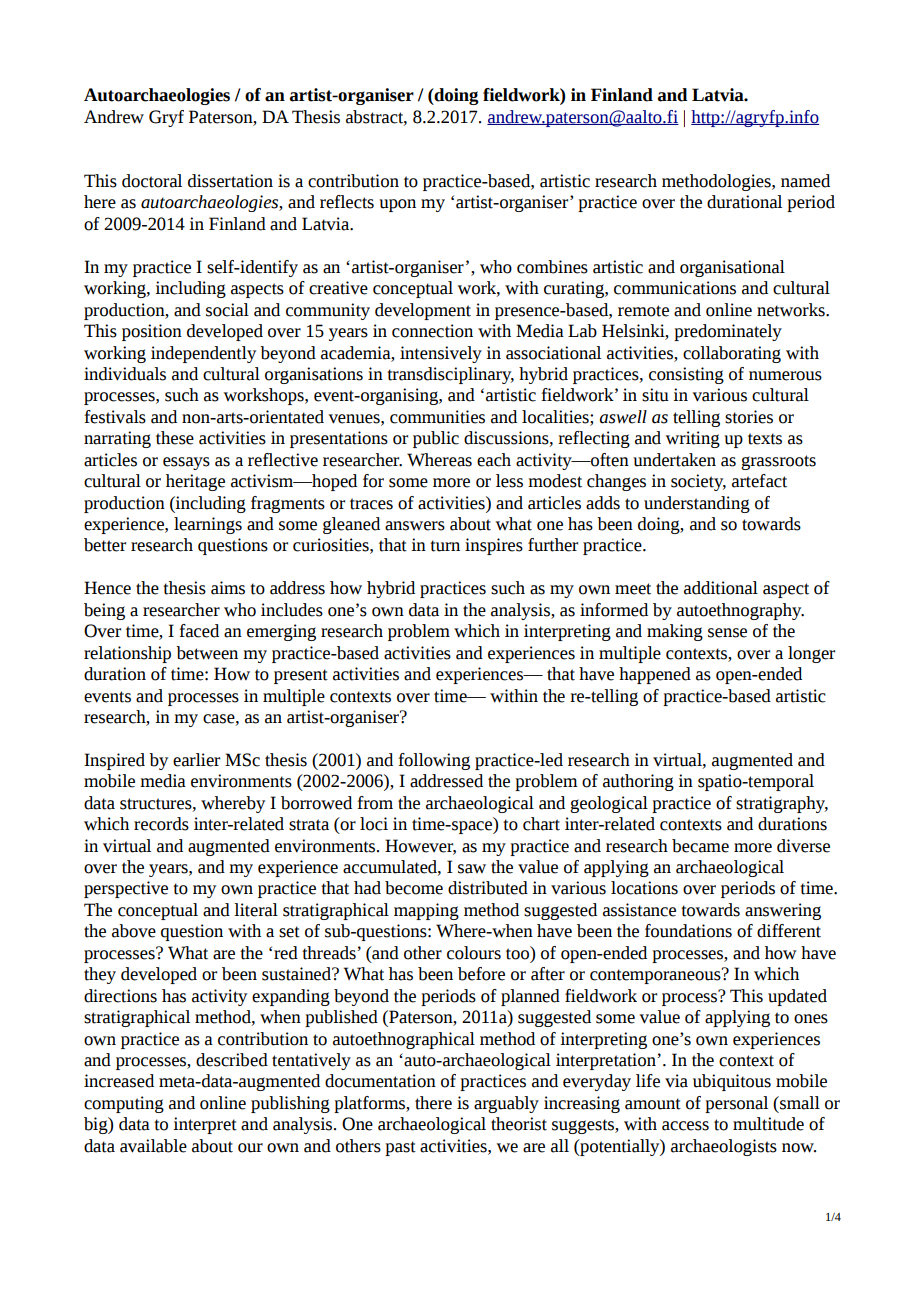  What do you see at coordinates (732, 268) in the image?
I see `organisational` at bounding box center [732, 268].
